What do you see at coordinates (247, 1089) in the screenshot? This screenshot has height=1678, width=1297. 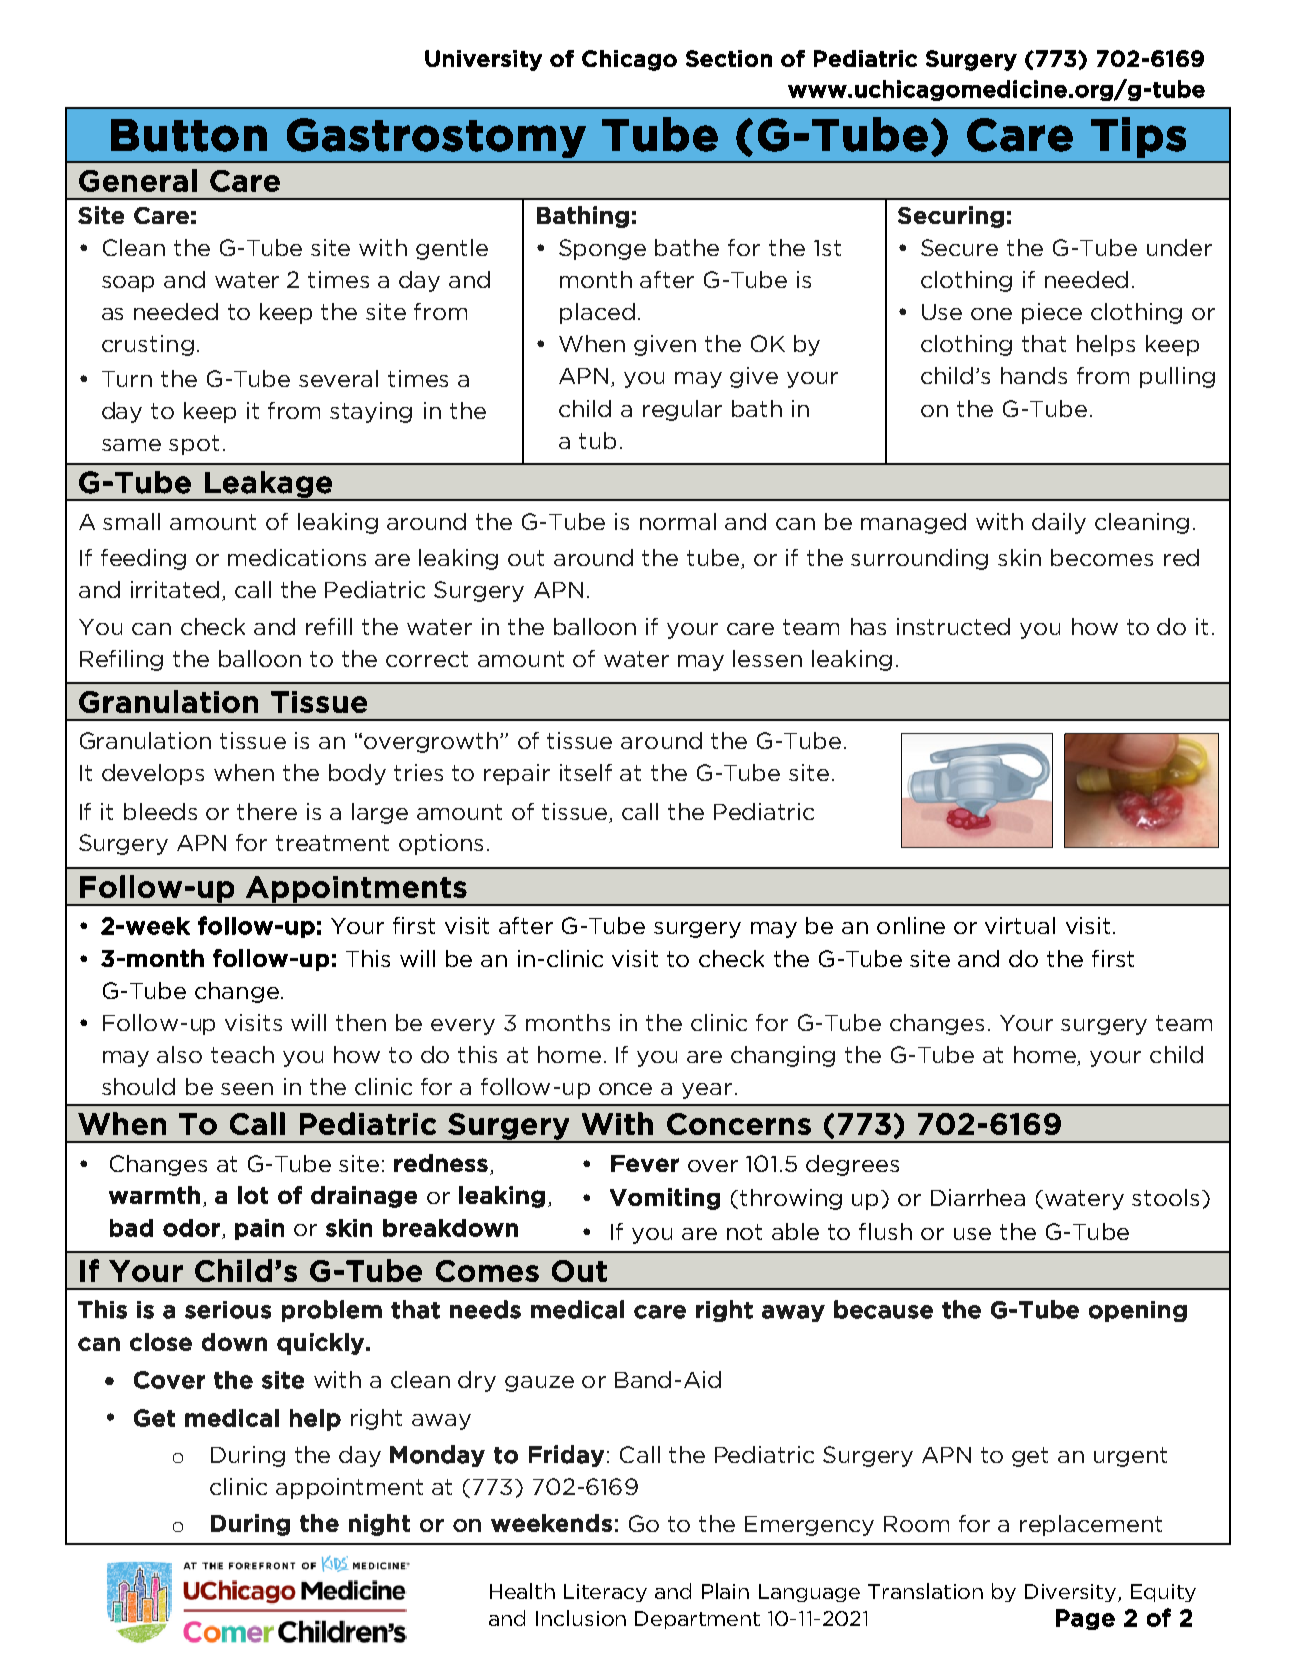 I see `seen` at bounding box center [247, 1089].
